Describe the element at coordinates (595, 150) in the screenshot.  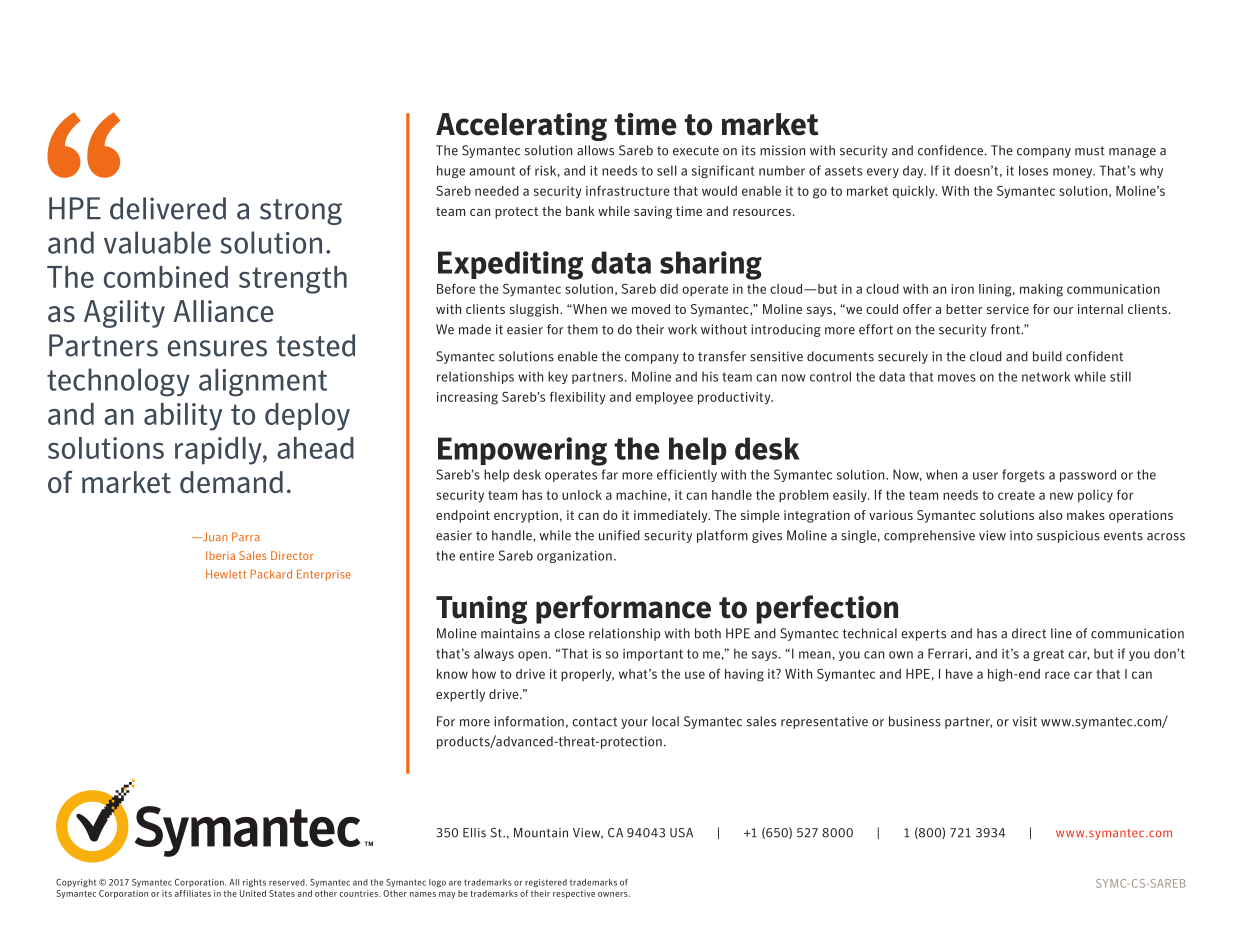
I see `allows` at that location.
